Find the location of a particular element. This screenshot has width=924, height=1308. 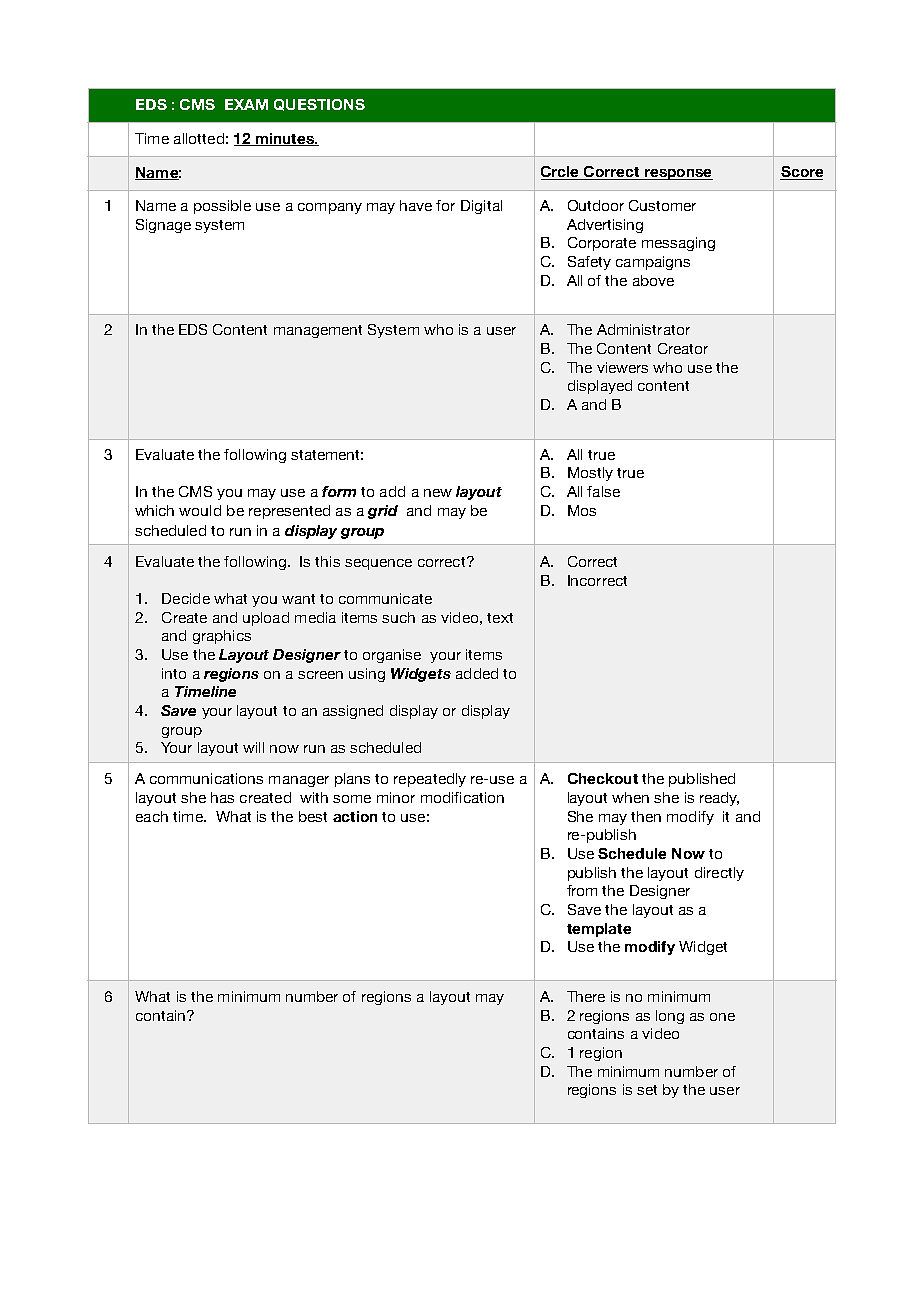

response is located at coordinates (677, 174).
